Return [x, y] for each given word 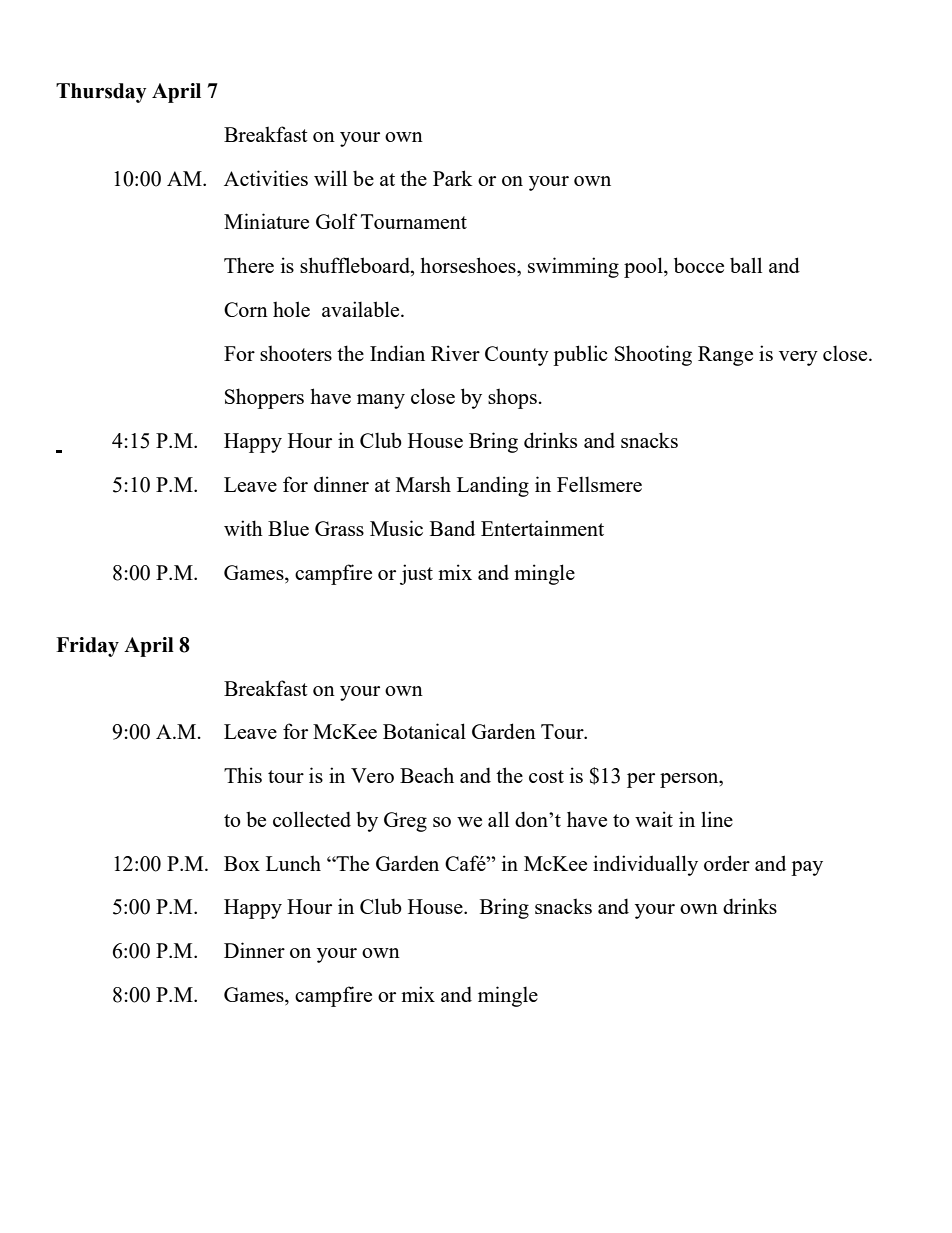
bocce [699, 265]
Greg [405, 822]
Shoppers [264, 398]
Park [452, 178]
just [416, 574]
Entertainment [542, 528]
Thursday [101, 93]
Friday [87, 647]
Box [242, 863]
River [455, 353]
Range [725, 356]
